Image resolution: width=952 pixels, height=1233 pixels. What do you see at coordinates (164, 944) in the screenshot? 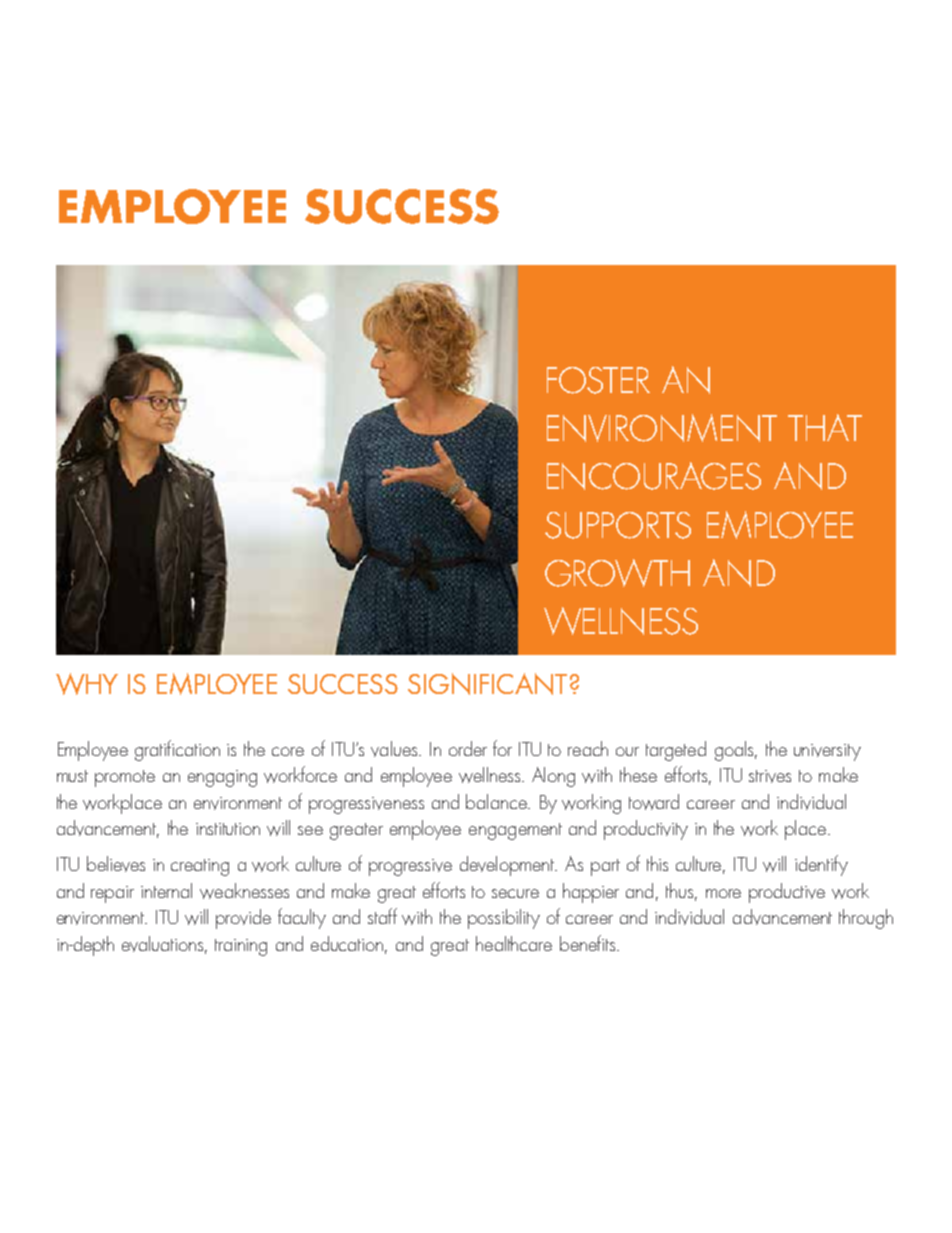
I see `evaluations` at bounding box center [164, 944].
